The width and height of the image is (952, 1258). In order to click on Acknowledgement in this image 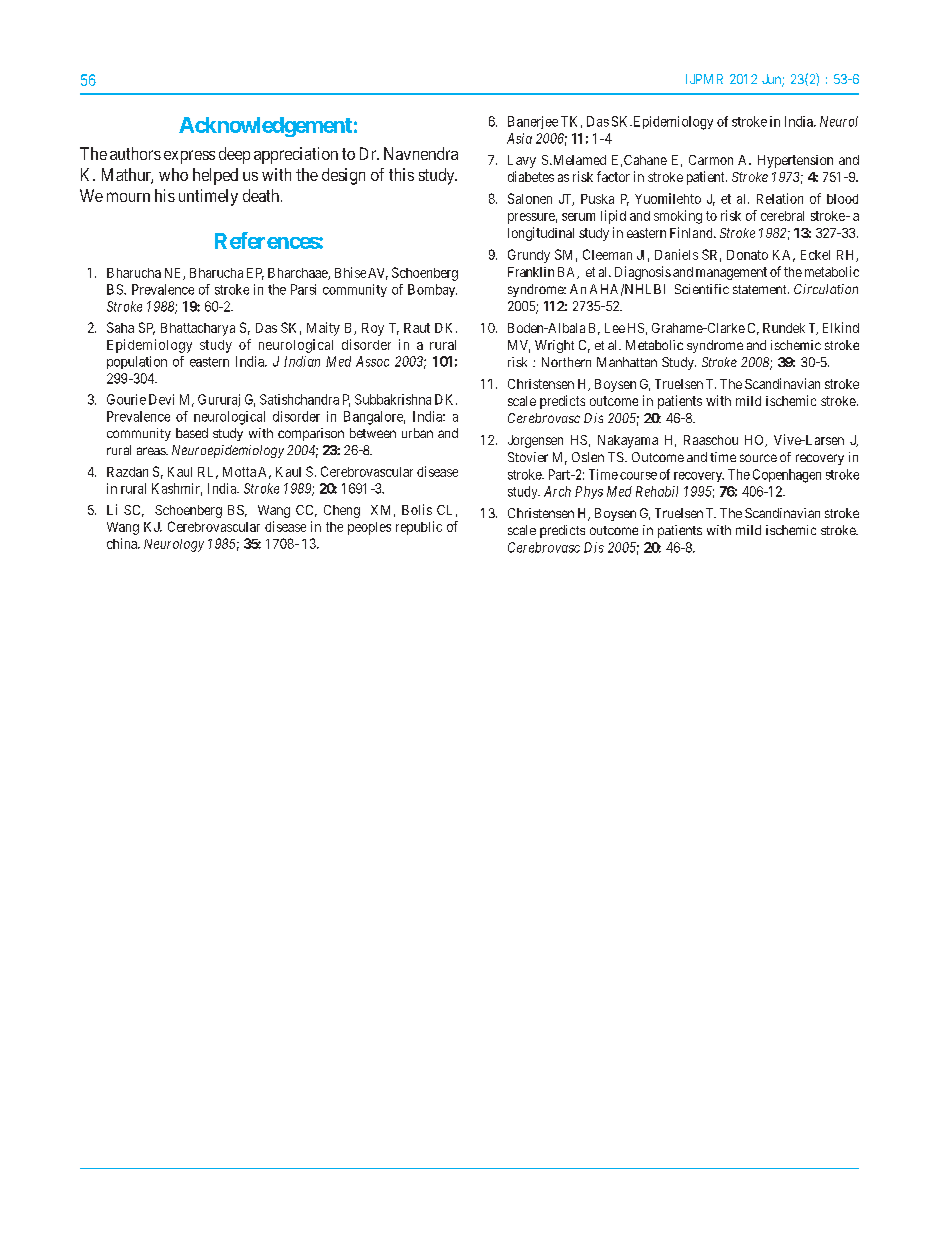, I will do `click(265, 127)`.
